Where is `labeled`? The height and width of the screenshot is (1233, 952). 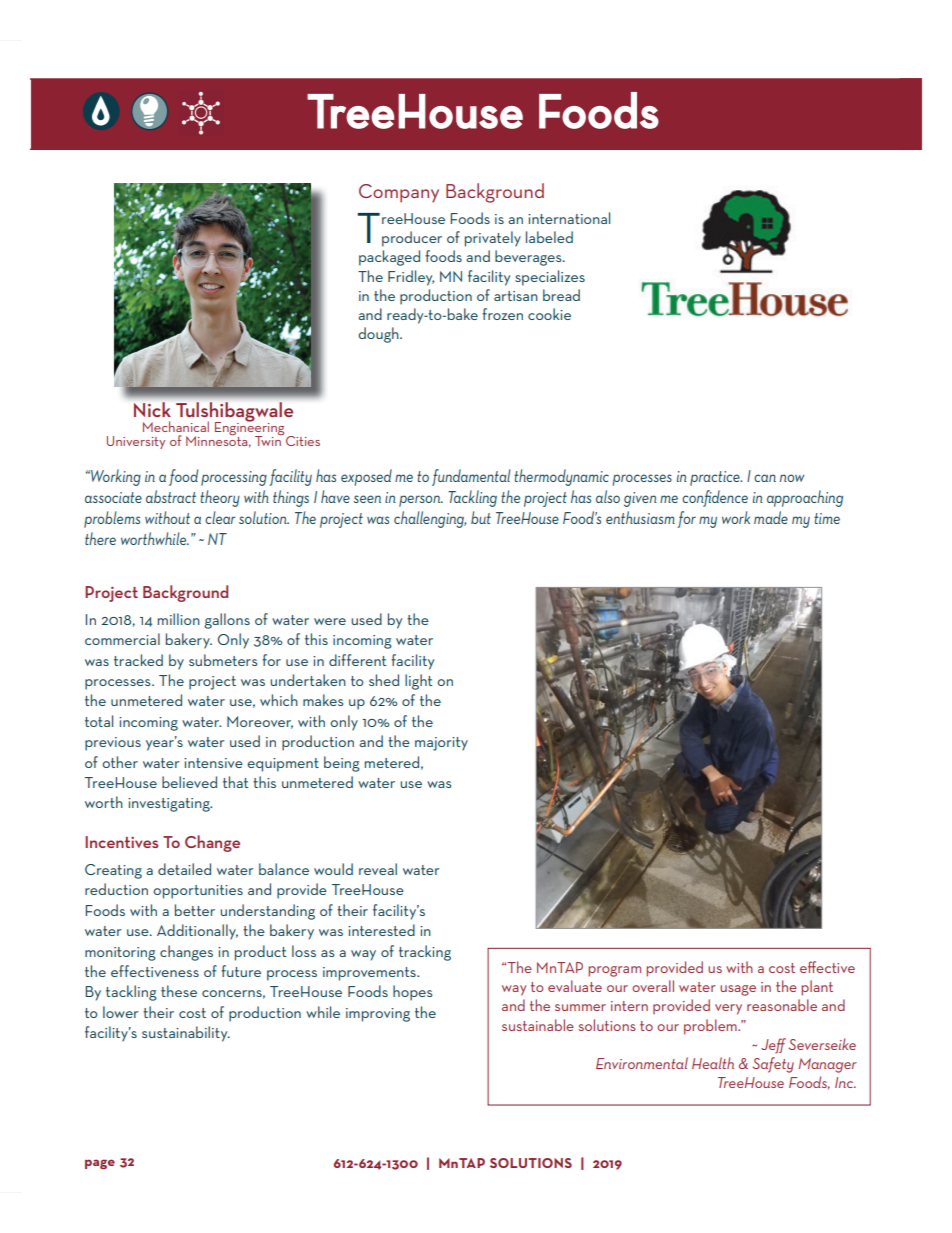
labeled is located at coordinates (549, 237).
